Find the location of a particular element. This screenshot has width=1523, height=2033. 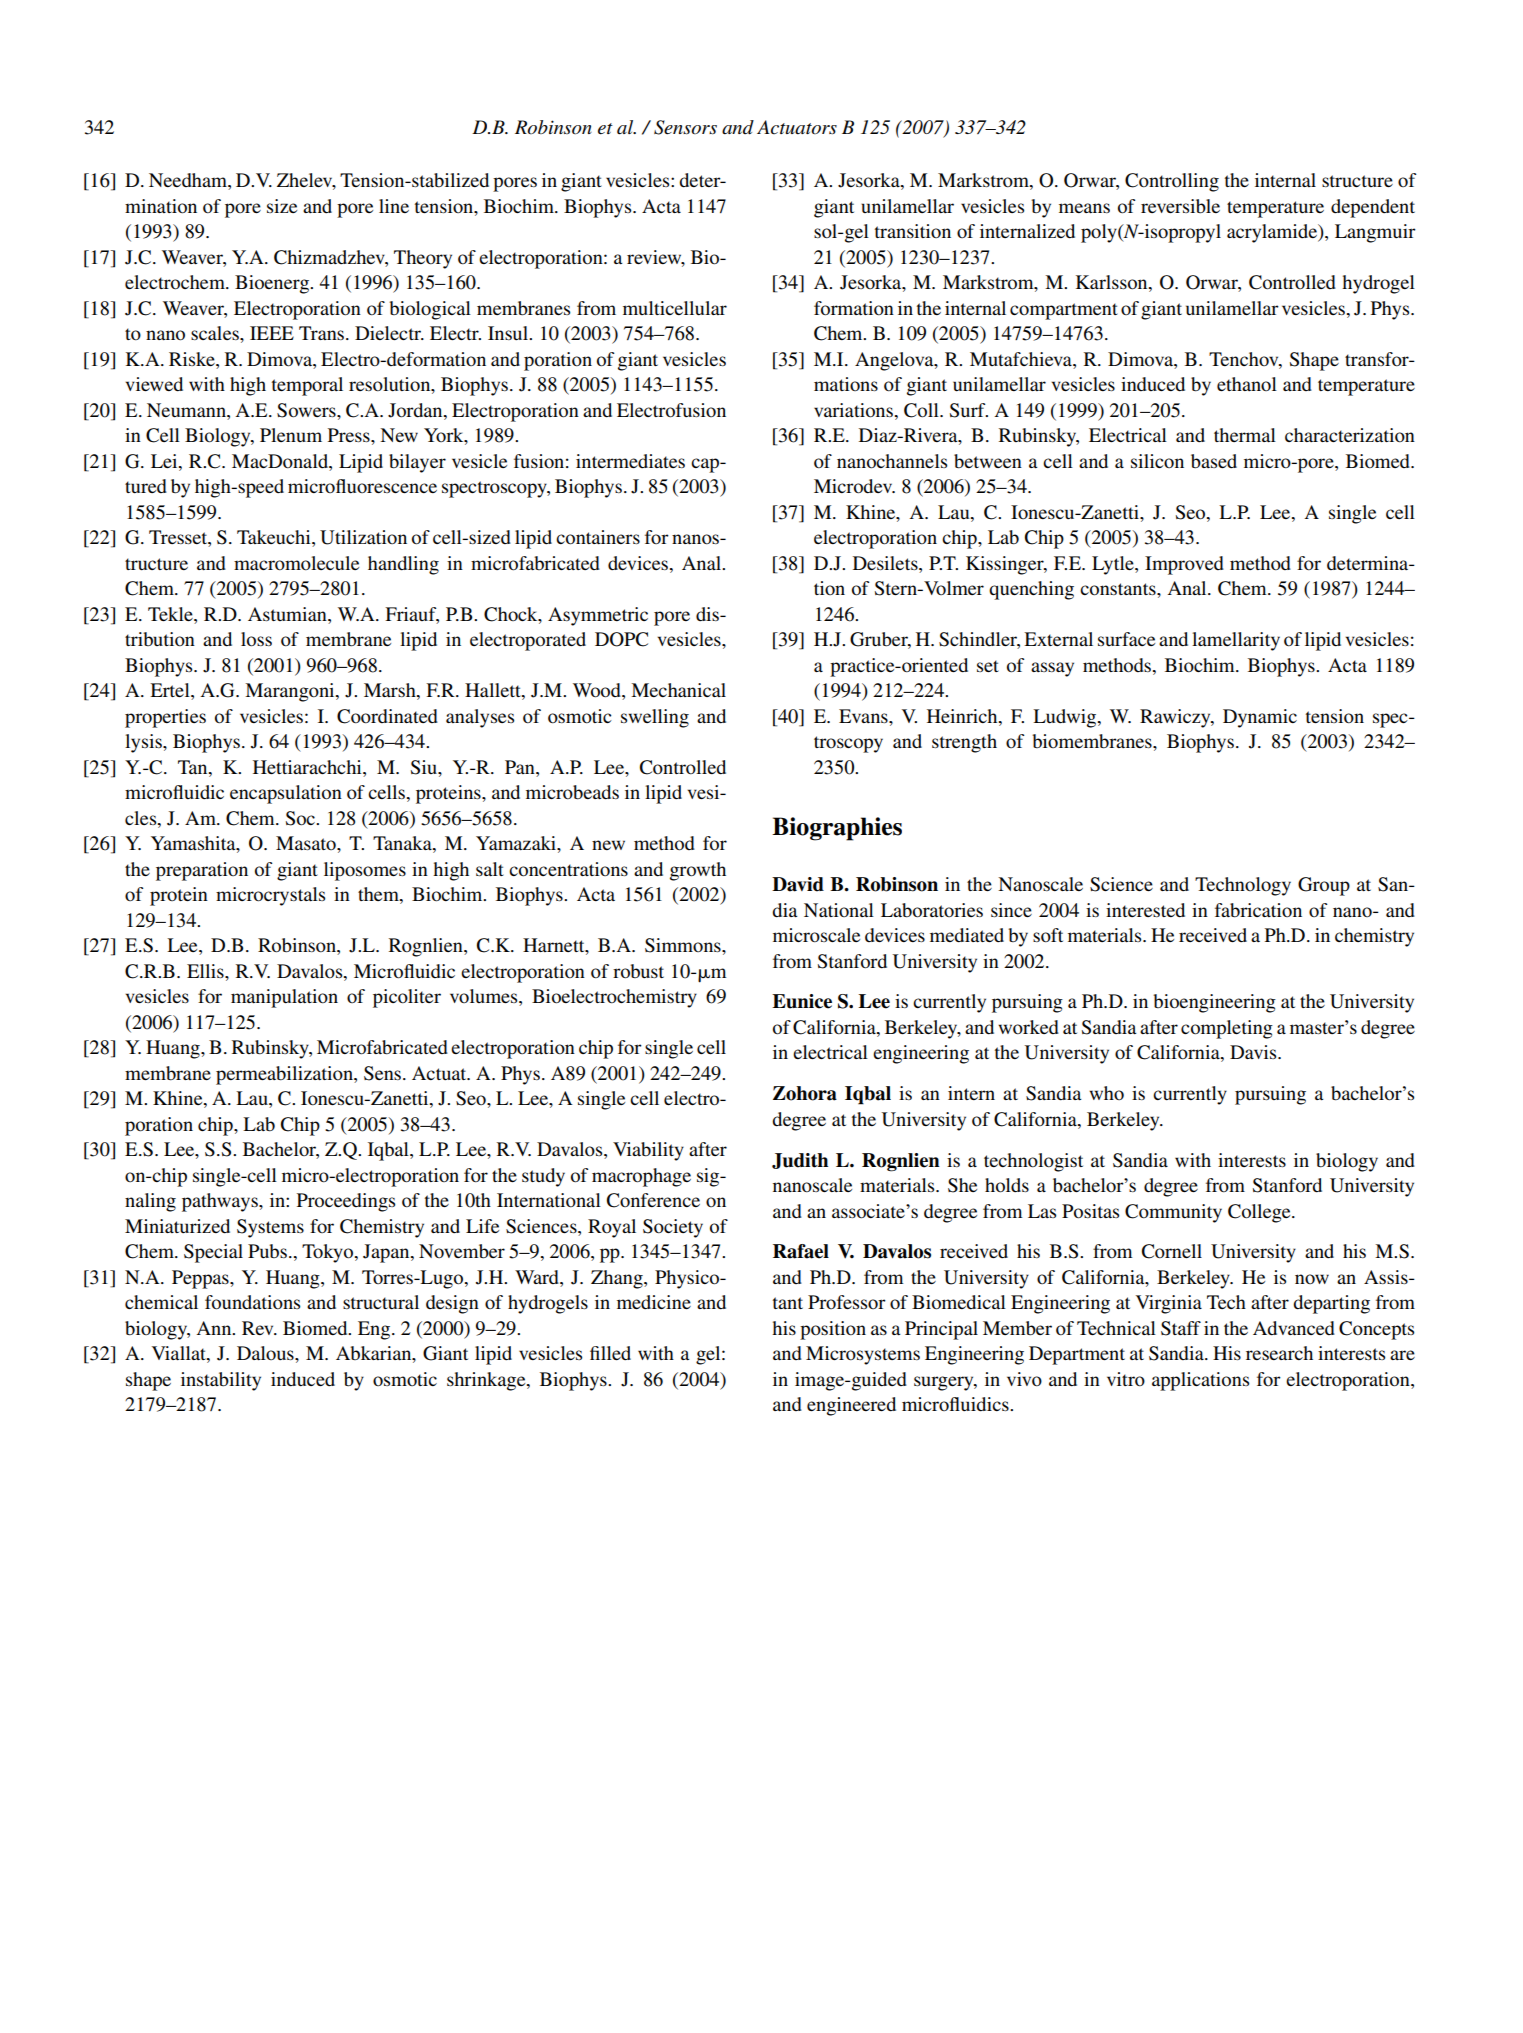

acrylamide is located at coordinates (1273, 233).
